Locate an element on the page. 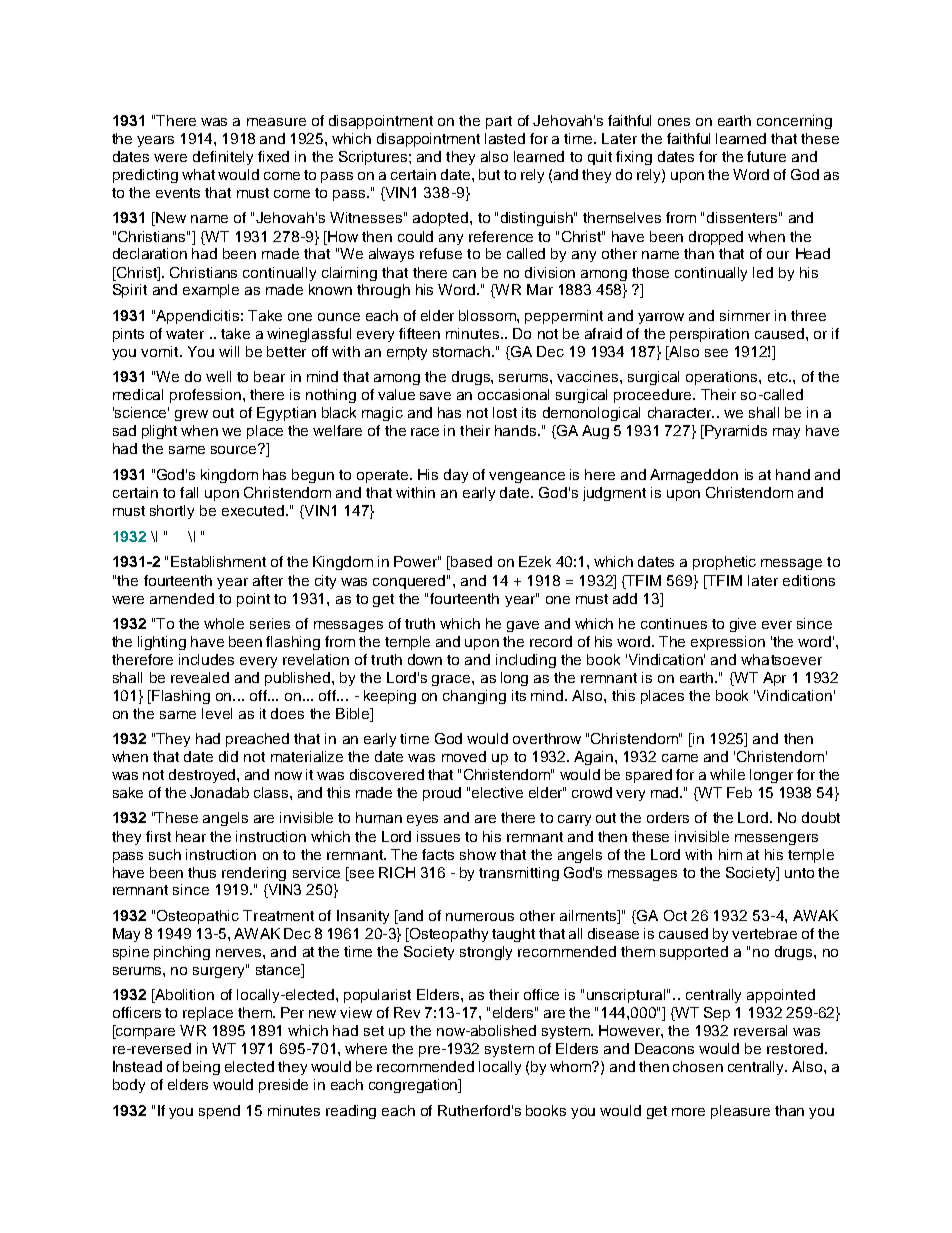 The height and width of the document is (1233, 952). definitely is located at coordinates (223, 158).
